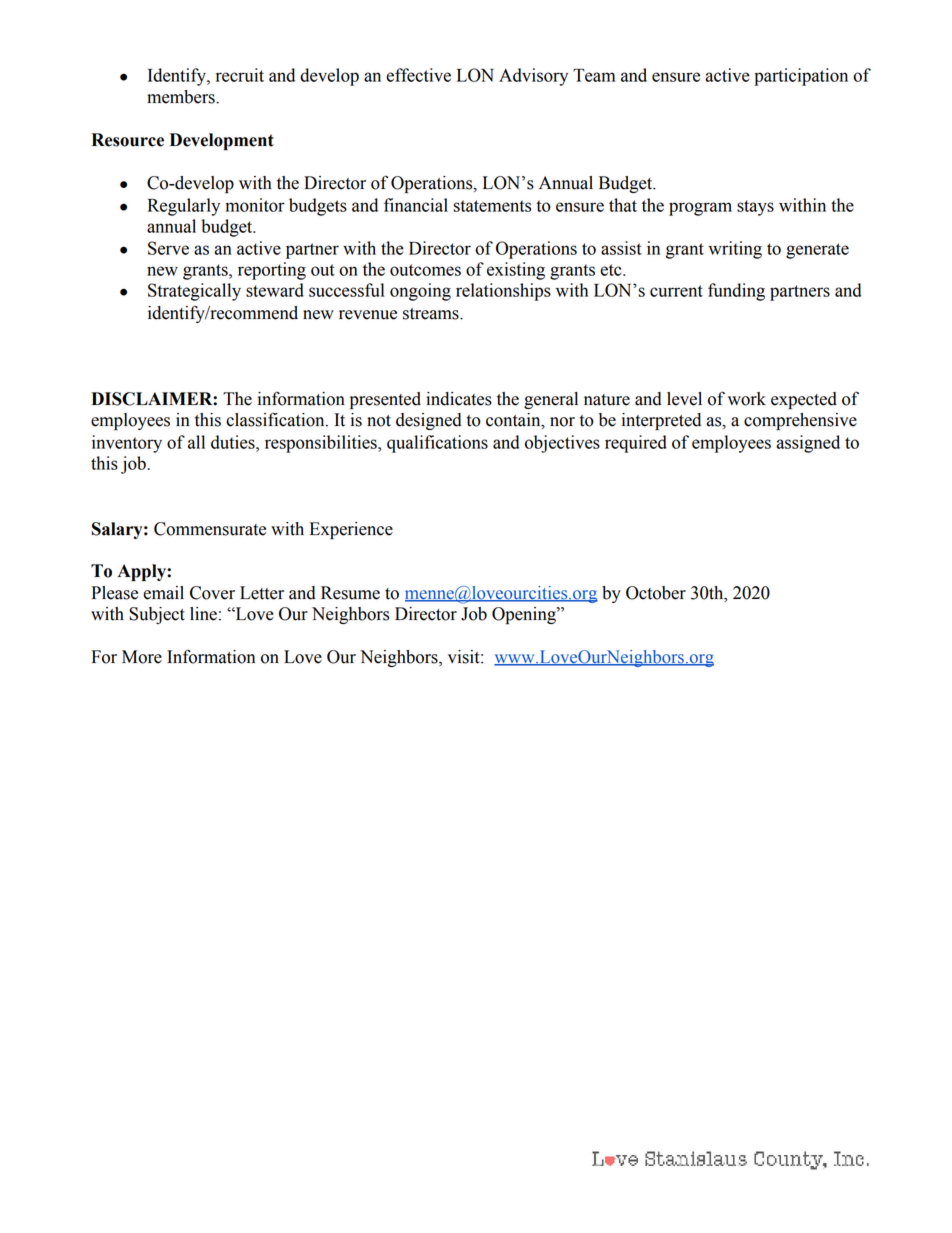 This screenshot has height=1233, width=952. Describe the element at coordinates (276, 420) in the screenshot. I see `classification` at that location.
